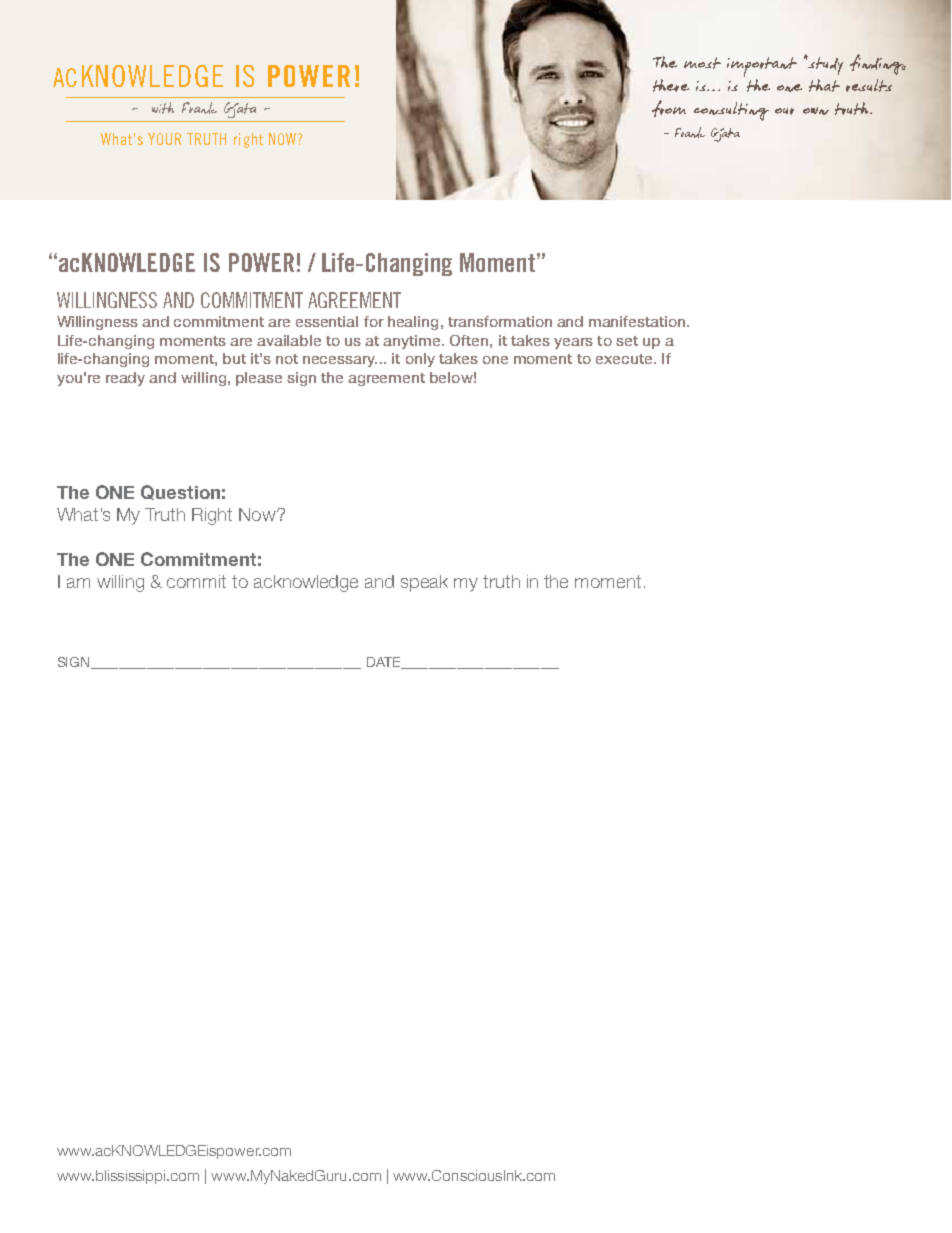  I want to click on there, so click(671, 85).
